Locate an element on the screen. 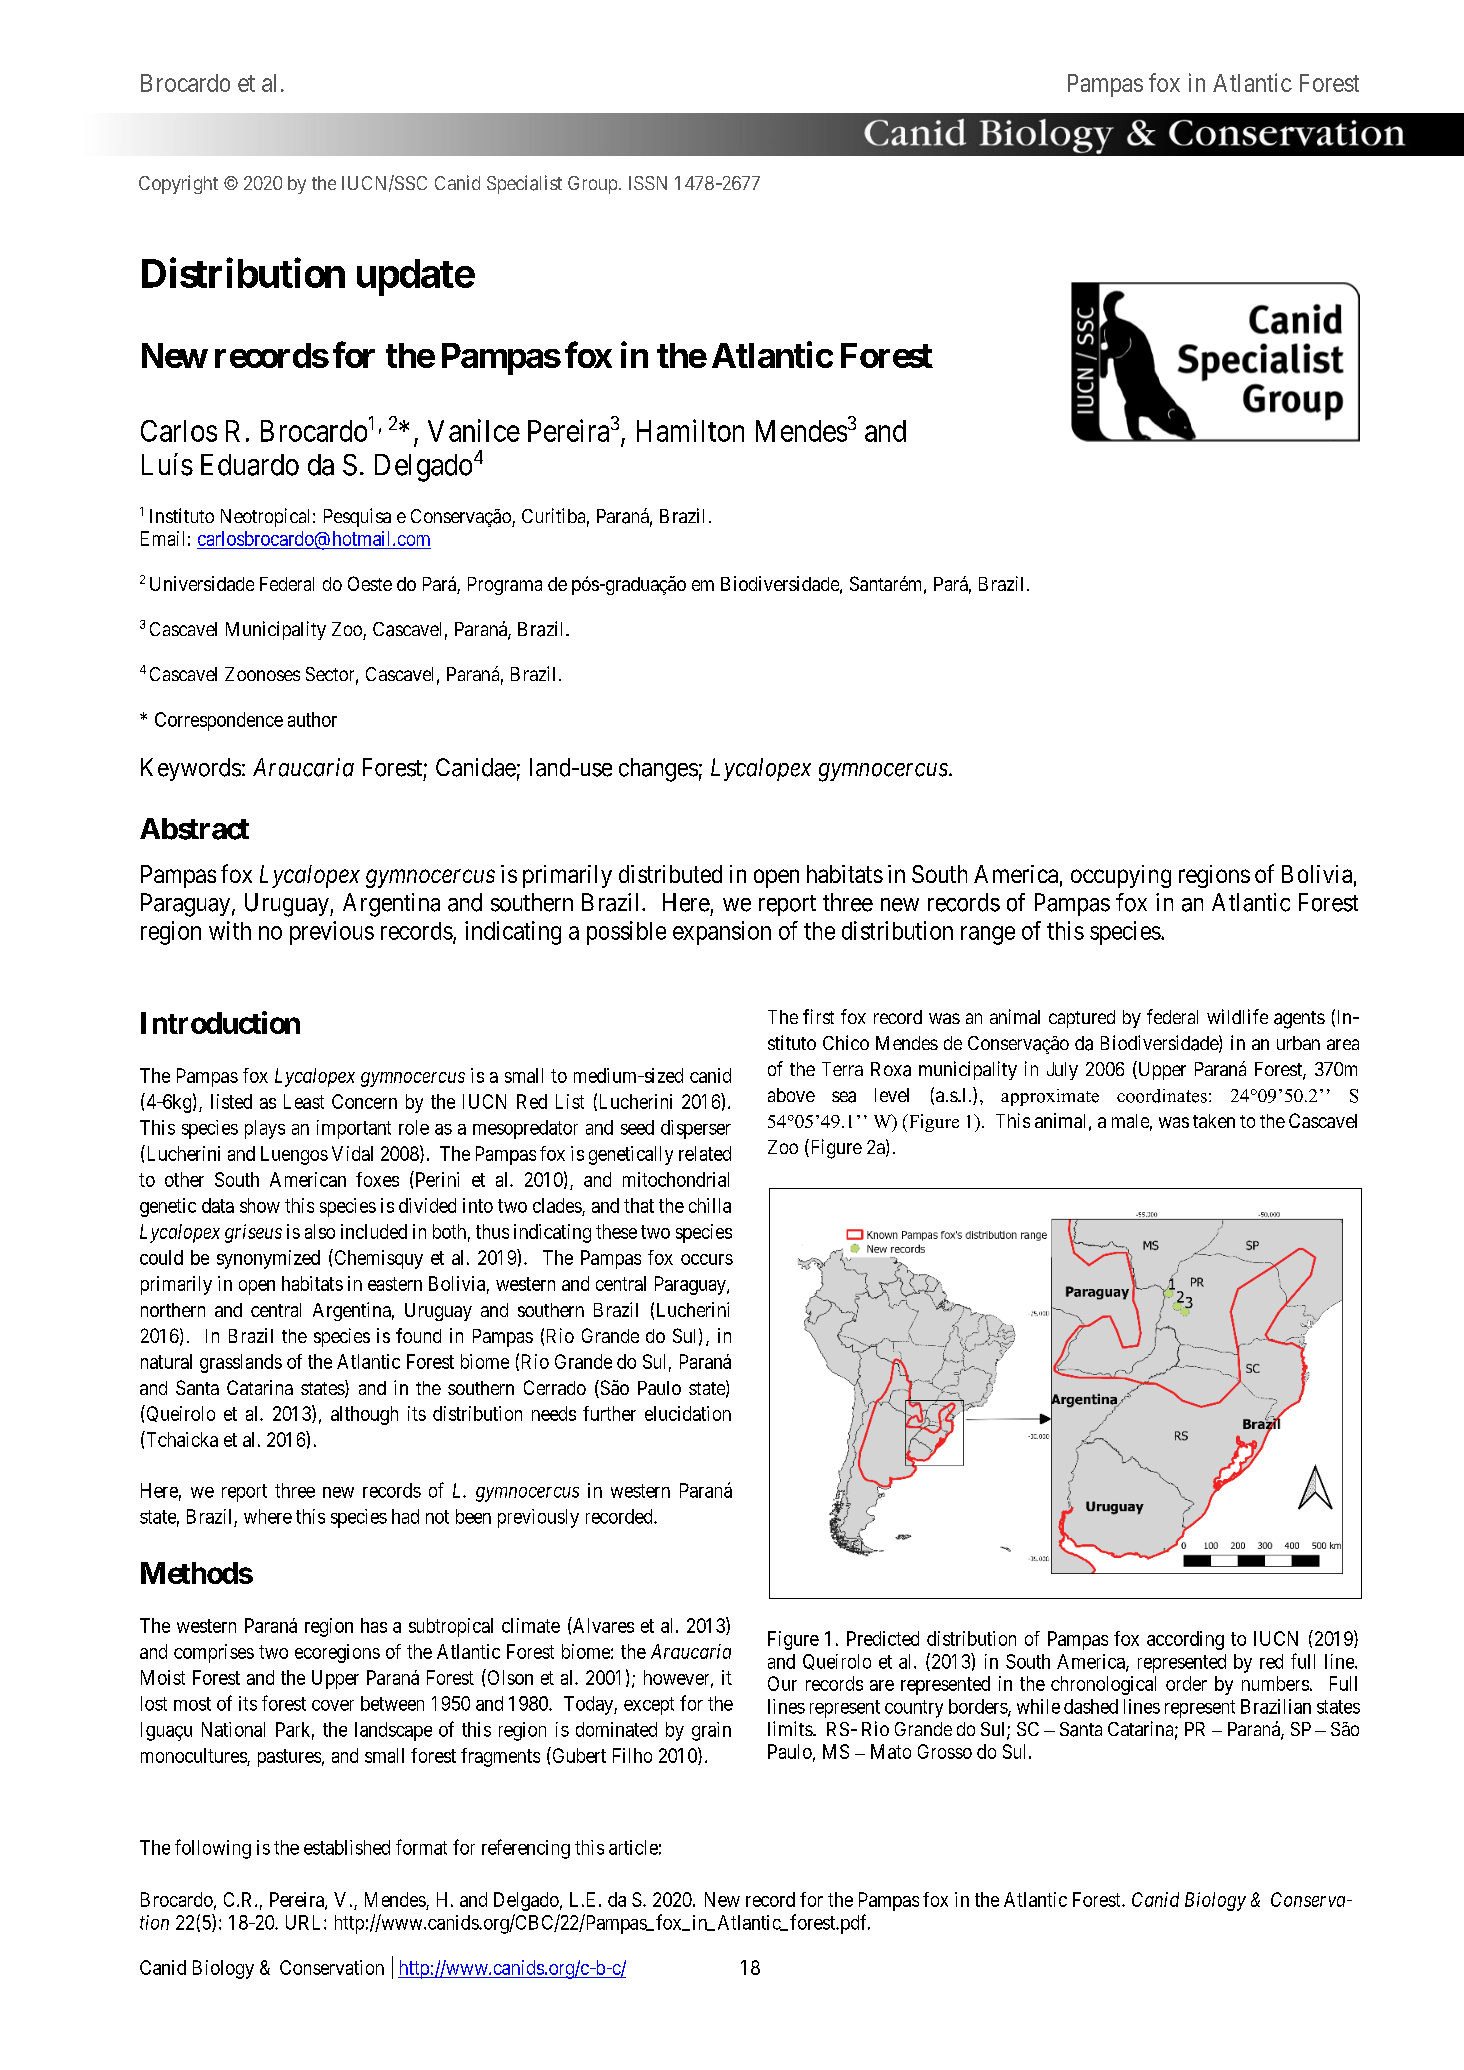 The height and width of the screenshot is (2070, 1464). ISSN is located at coordinates (648, 183).
